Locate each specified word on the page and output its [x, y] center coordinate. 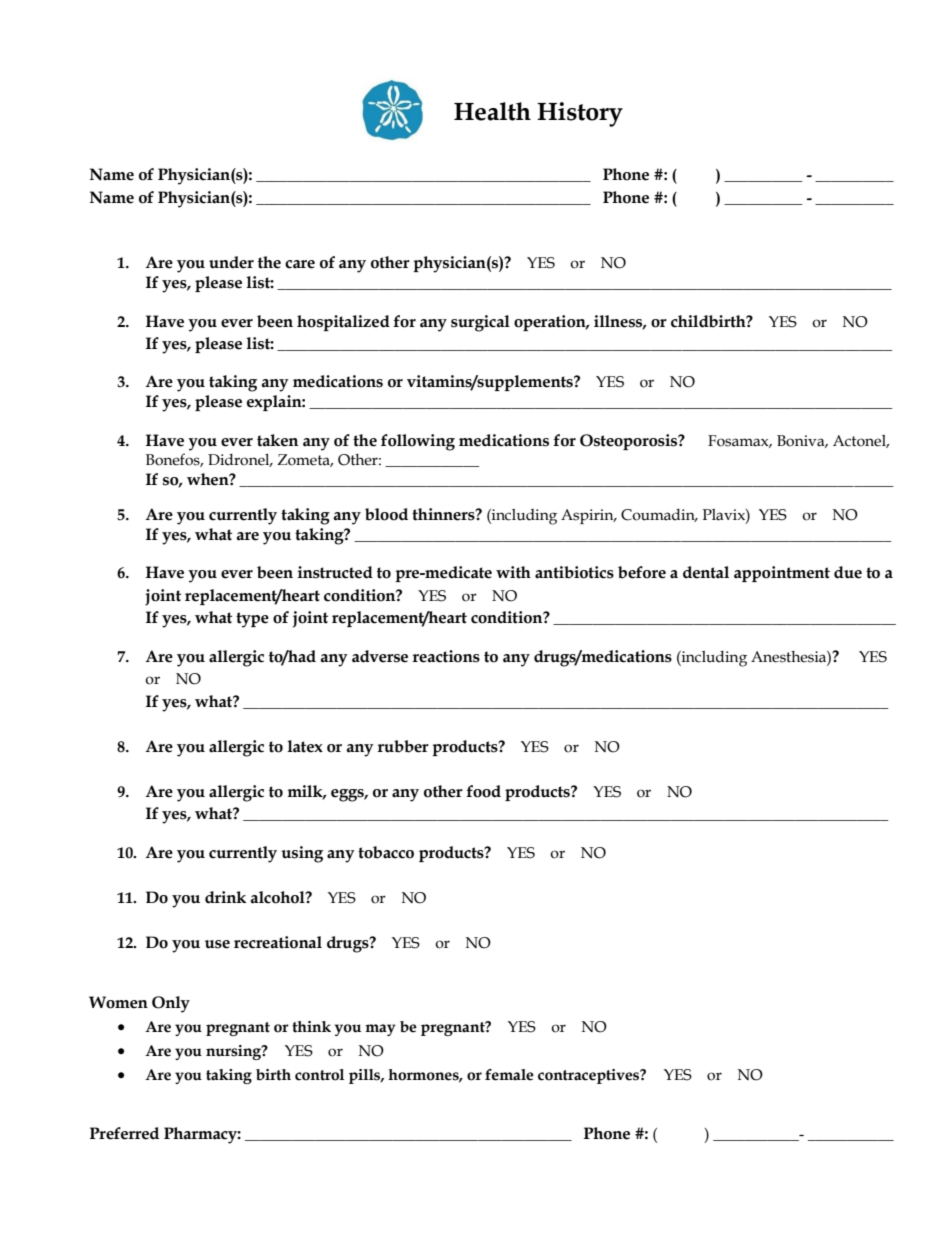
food [483, 791]
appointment [782, 574]
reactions [446, 656]
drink [226, 897]
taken [277, 440]
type [252, 620]
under [231, 262]
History [580, 114]
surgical [480, 323]
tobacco [386, 852]
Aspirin [588, 516]
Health [492, 111]
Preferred [124, 1133]
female [509, 1075]
